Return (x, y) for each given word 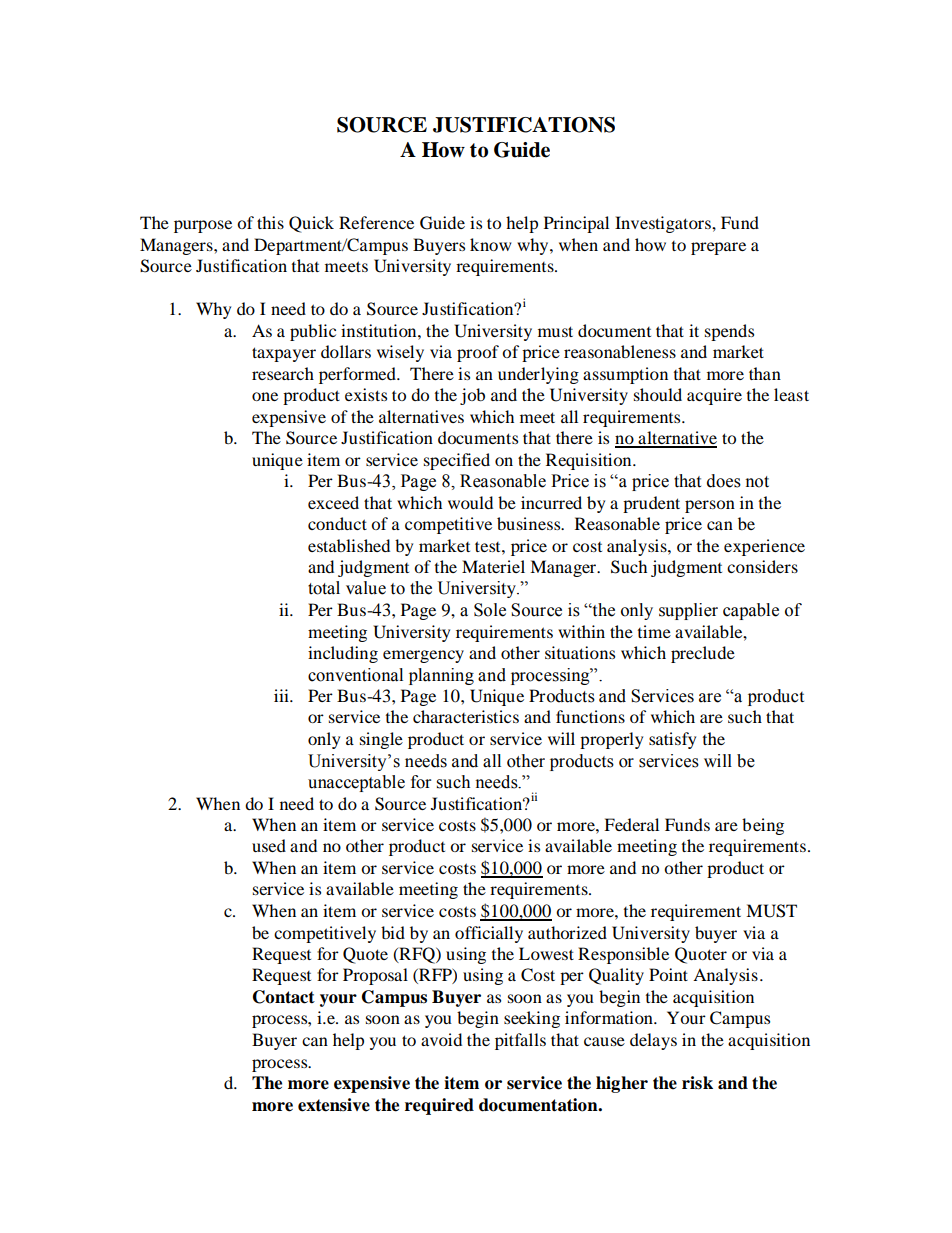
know (490, 244)
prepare (718, 248)
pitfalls (520, 1041)
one (265, 396)
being (763, 826)
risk (697, 1083)
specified (457, 461)
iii (282, 695)
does (724, 481)
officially (489, 934)
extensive (334, 1105)
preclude (703, 654)
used (269, 845)
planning (441, 676)
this (270, 222)
